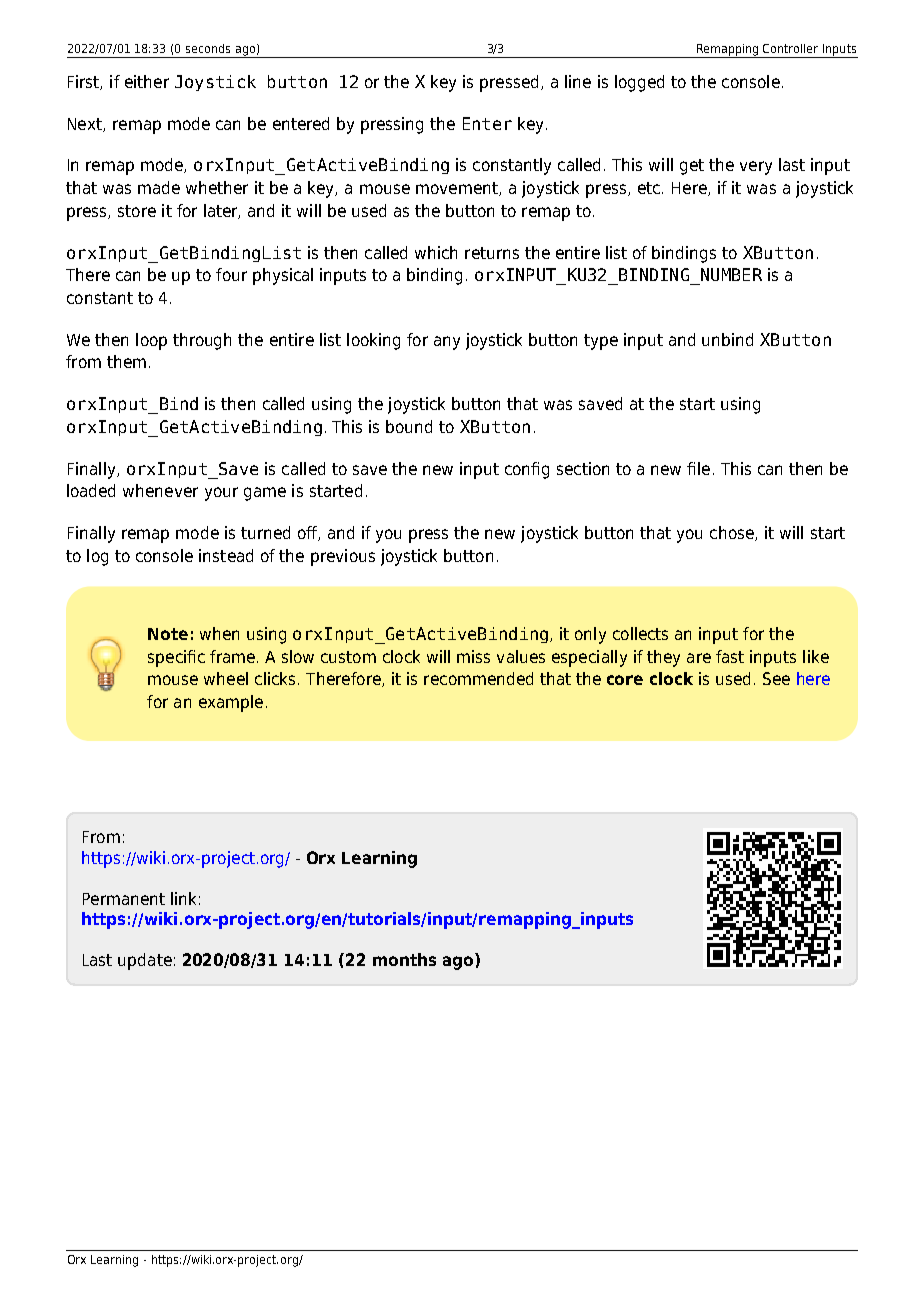  I want to click on chose, so click(733, 533).
